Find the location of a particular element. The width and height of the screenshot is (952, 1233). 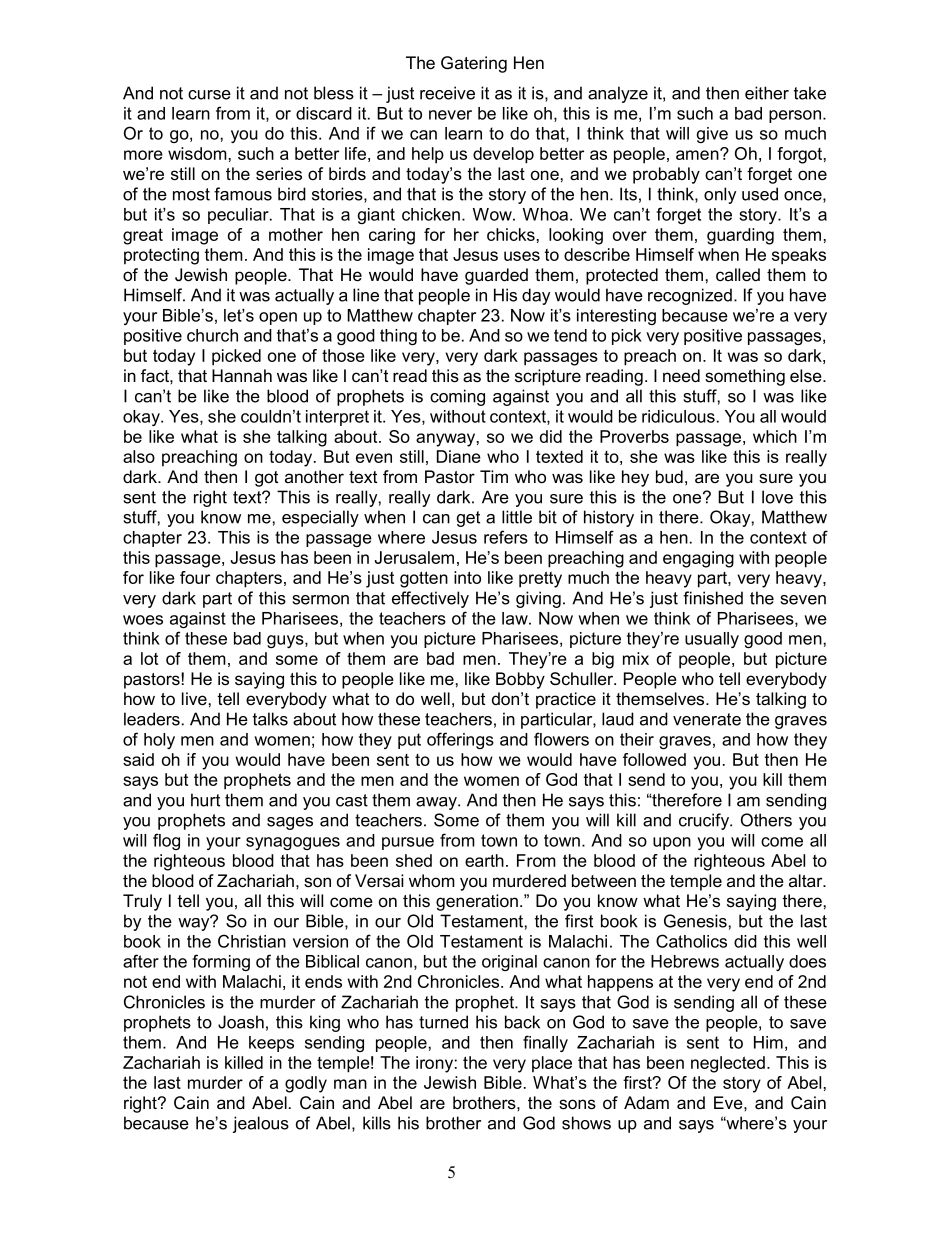

jealous is located at coordinates (261, 1124).
